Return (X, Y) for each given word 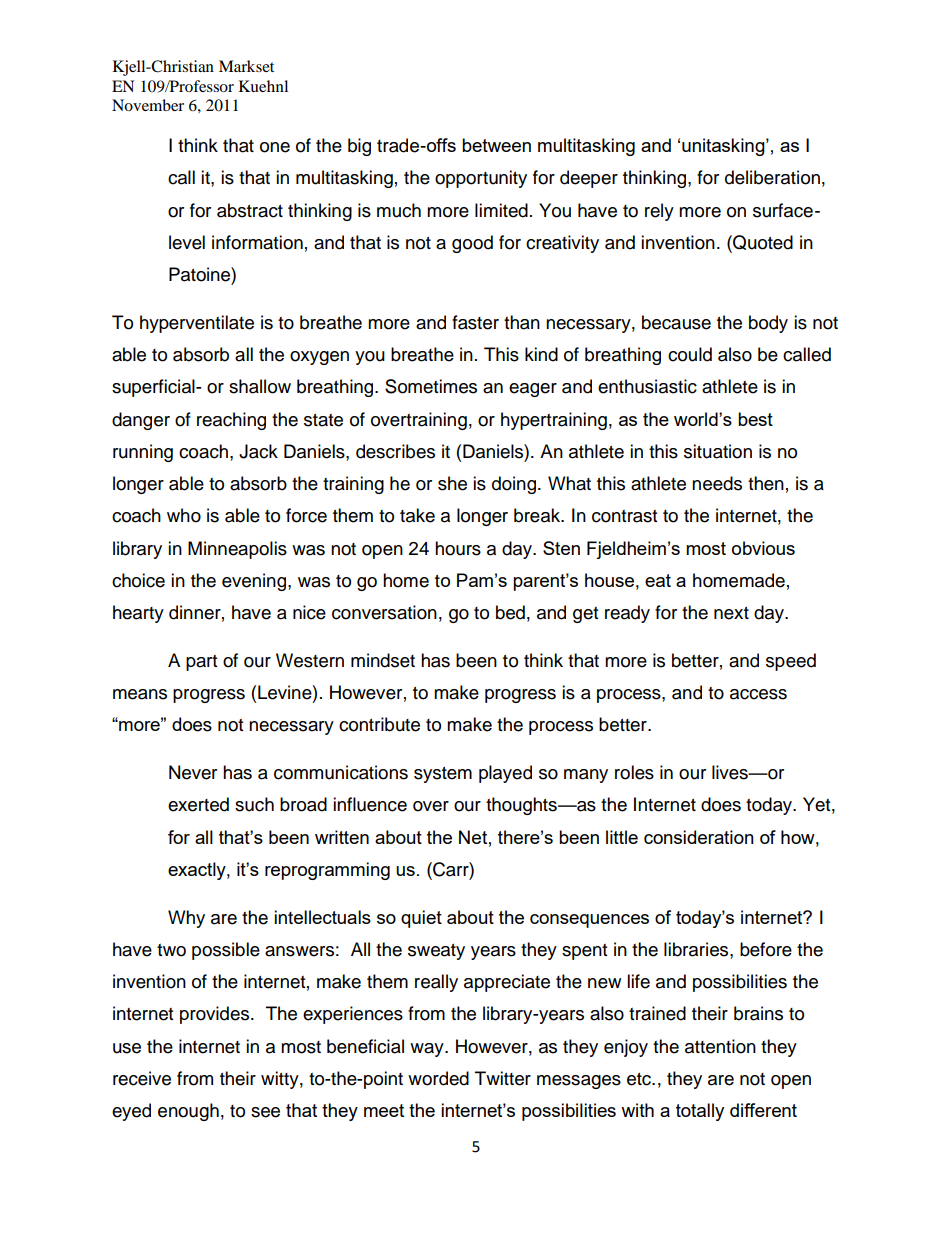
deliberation (772, 177)
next (731, 613)
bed (510, 612)
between (496, 145)
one (275, 147)
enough (188, 1112)
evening (255, 582)
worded (438, 1078)
